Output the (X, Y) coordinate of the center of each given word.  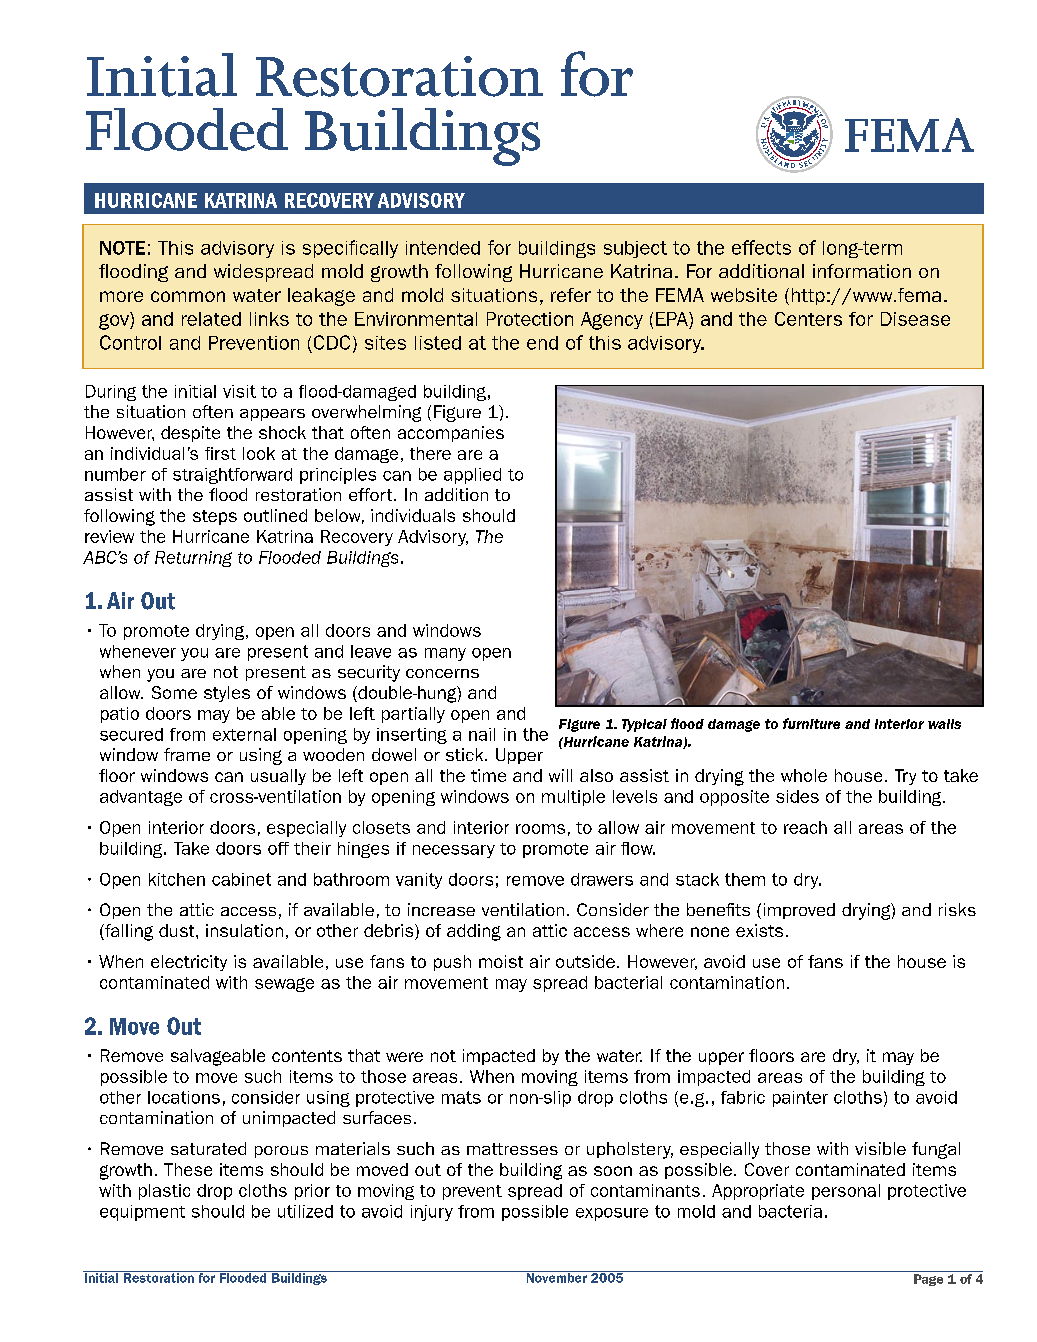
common (188, 296)
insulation (244, 930)
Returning (193, 559)
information (862, 271)
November (556, 1277)
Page (928, 1280)
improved (799, 911)
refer (571, 295)
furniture (811, 723)
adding (474, 932)
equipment (142, 1213)
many (445, 654)
